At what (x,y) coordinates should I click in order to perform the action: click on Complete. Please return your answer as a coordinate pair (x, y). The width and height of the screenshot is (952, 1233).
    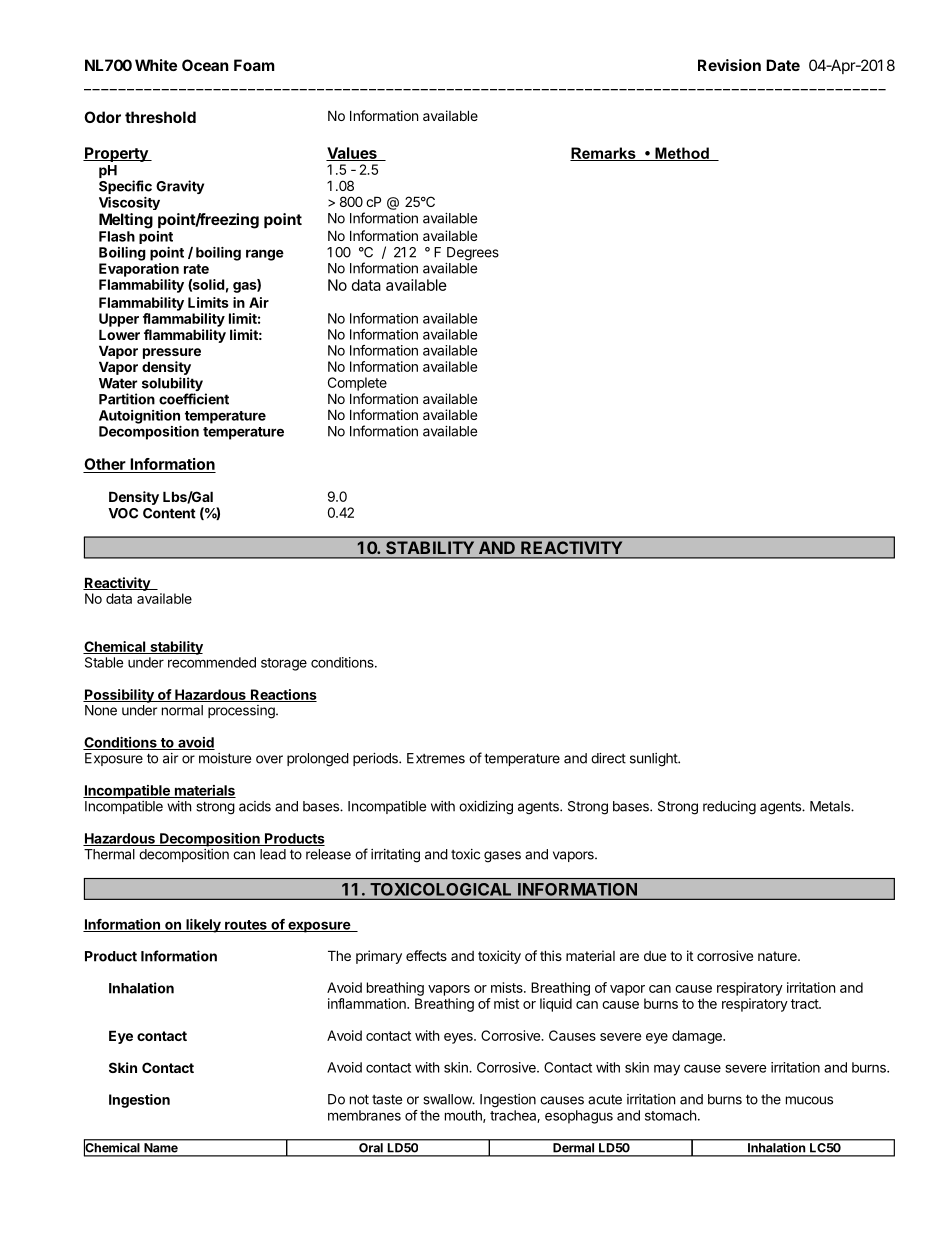
    Looking at the image, I should click on (357, 384).
